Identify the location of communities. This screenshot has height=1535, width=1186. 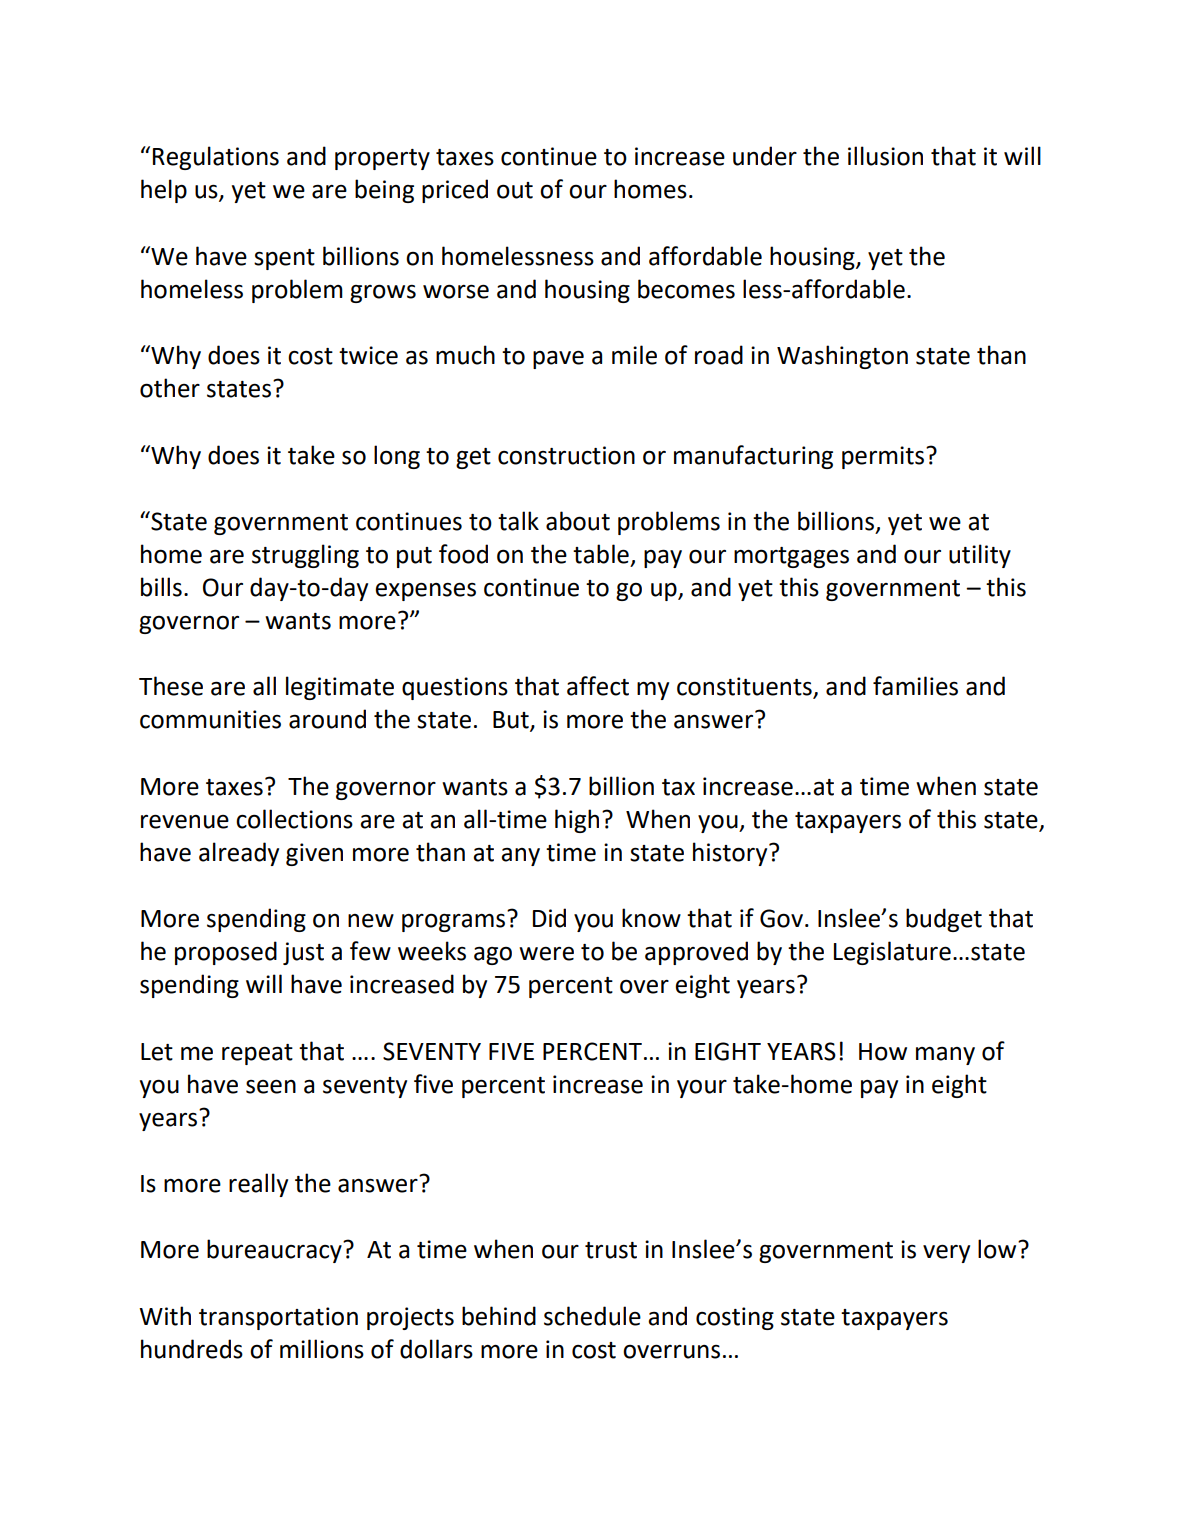
(210, 719).
